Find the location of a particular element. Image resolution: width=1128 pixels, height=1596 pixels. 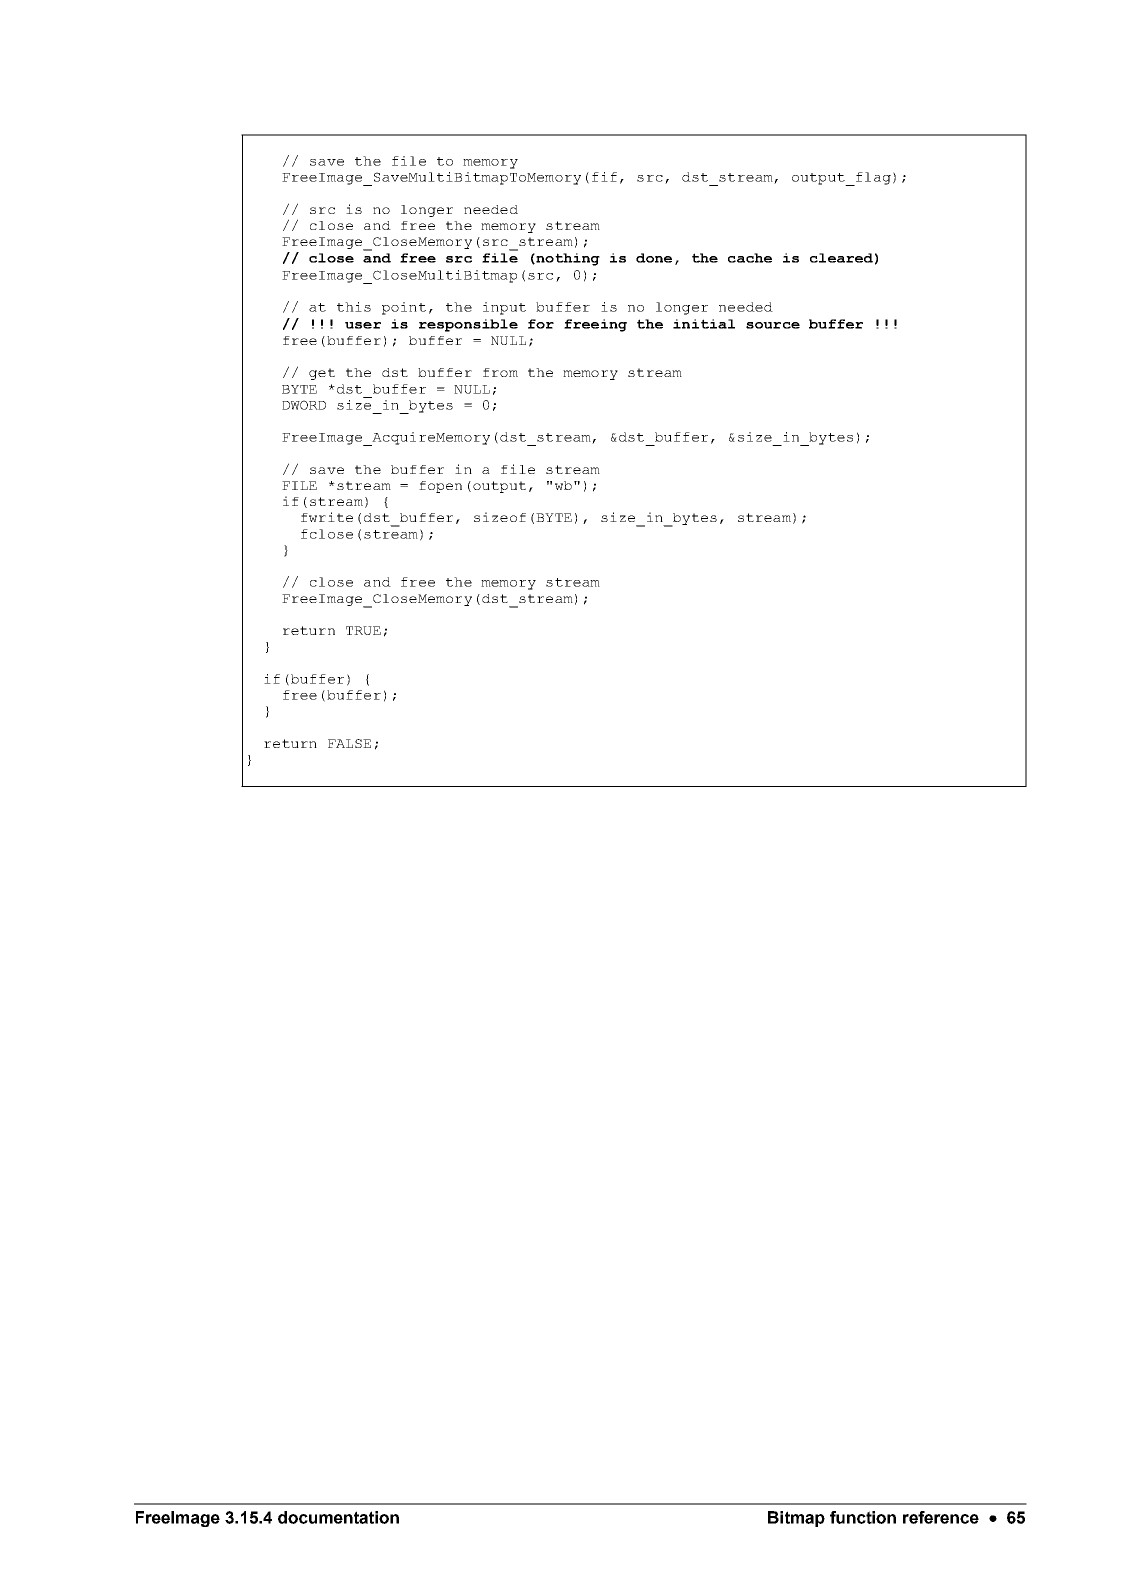

reference is located at coordinates (941, 1517).
